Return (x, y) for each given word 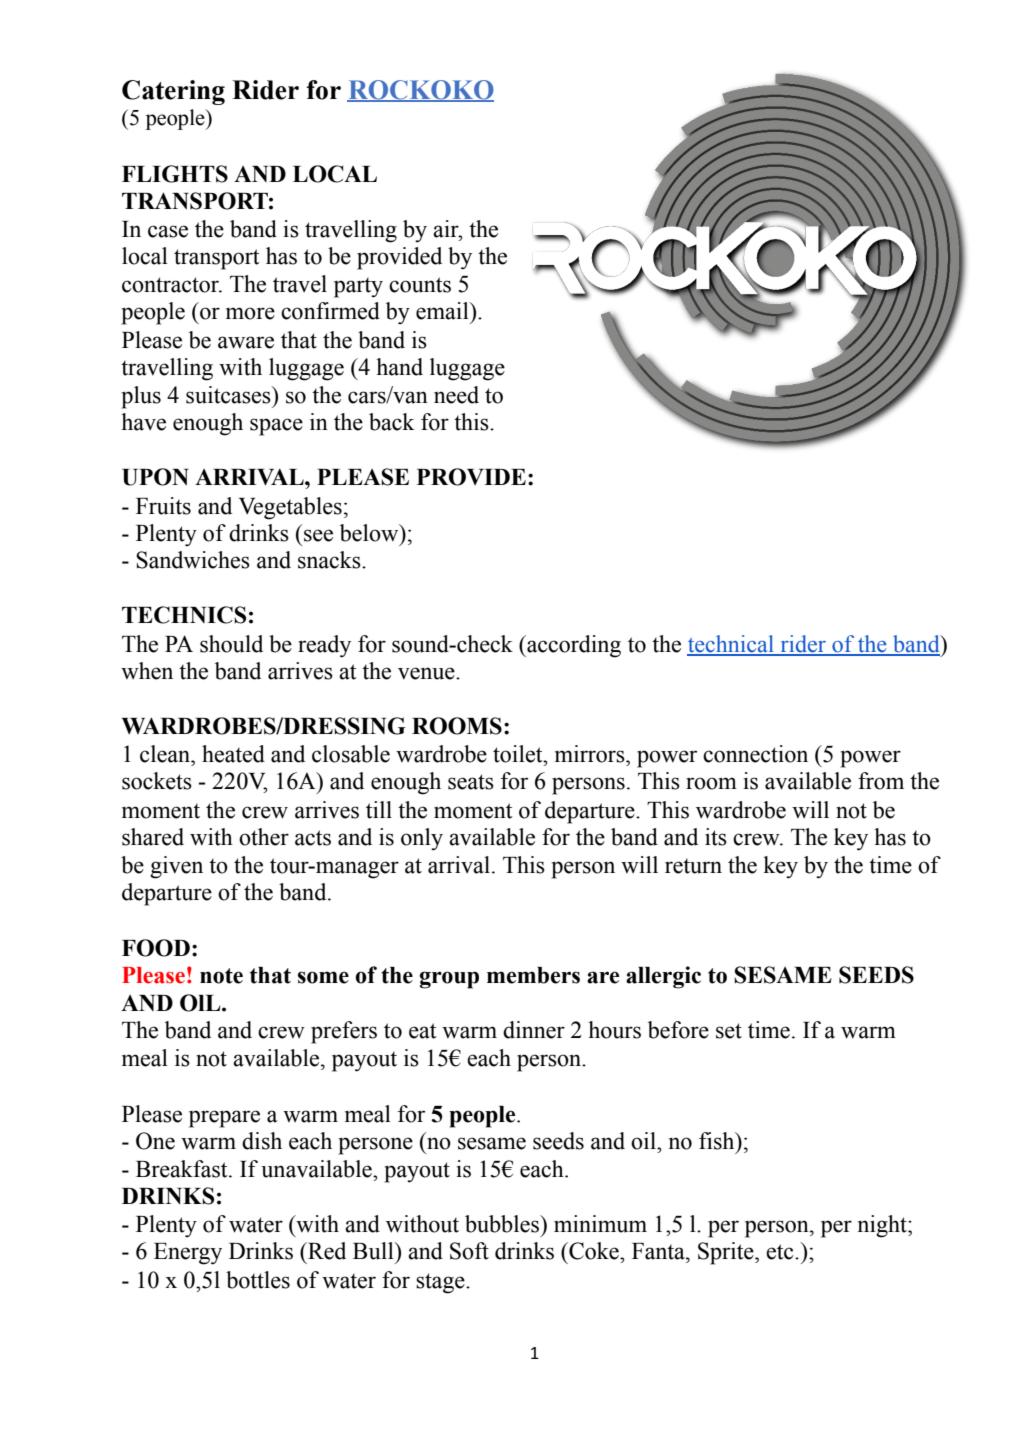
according (573, 646)
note (221, 976)
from (881, 781)
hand (399, 367)
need (456, 395)
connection (755, 754)
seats (471, 782)
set (729, 1031)
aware (246, 342)
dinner (534, 1030)
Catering (173, 92)
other (264, 837)
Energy (188, 1254)
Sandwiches (193, 560)
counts (420, 285)
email (443, 311)
